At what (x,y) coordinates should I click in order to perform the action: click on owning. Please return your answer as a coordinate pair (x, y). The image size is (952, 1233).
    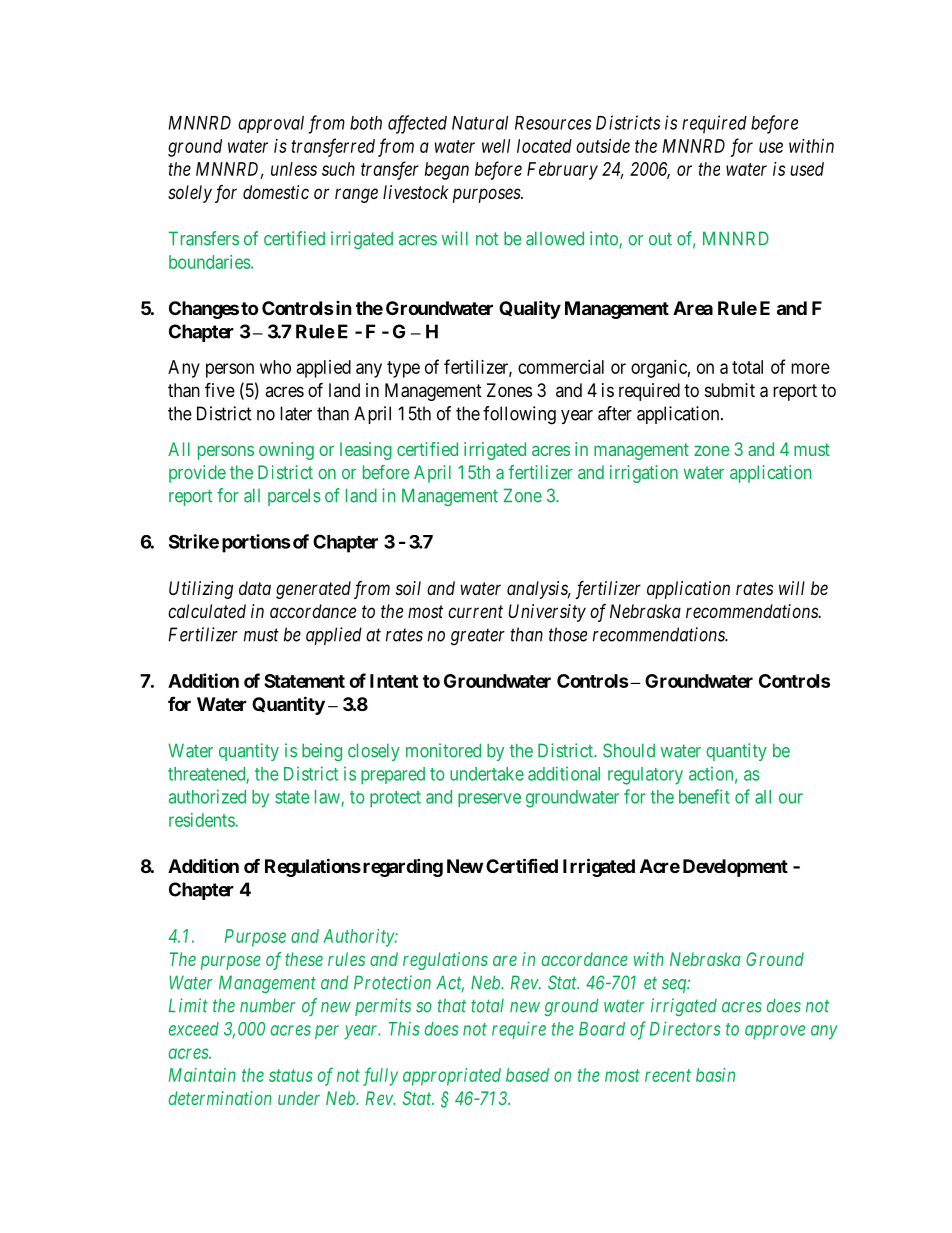
    Looking at the image, I should click on (286, 451).
